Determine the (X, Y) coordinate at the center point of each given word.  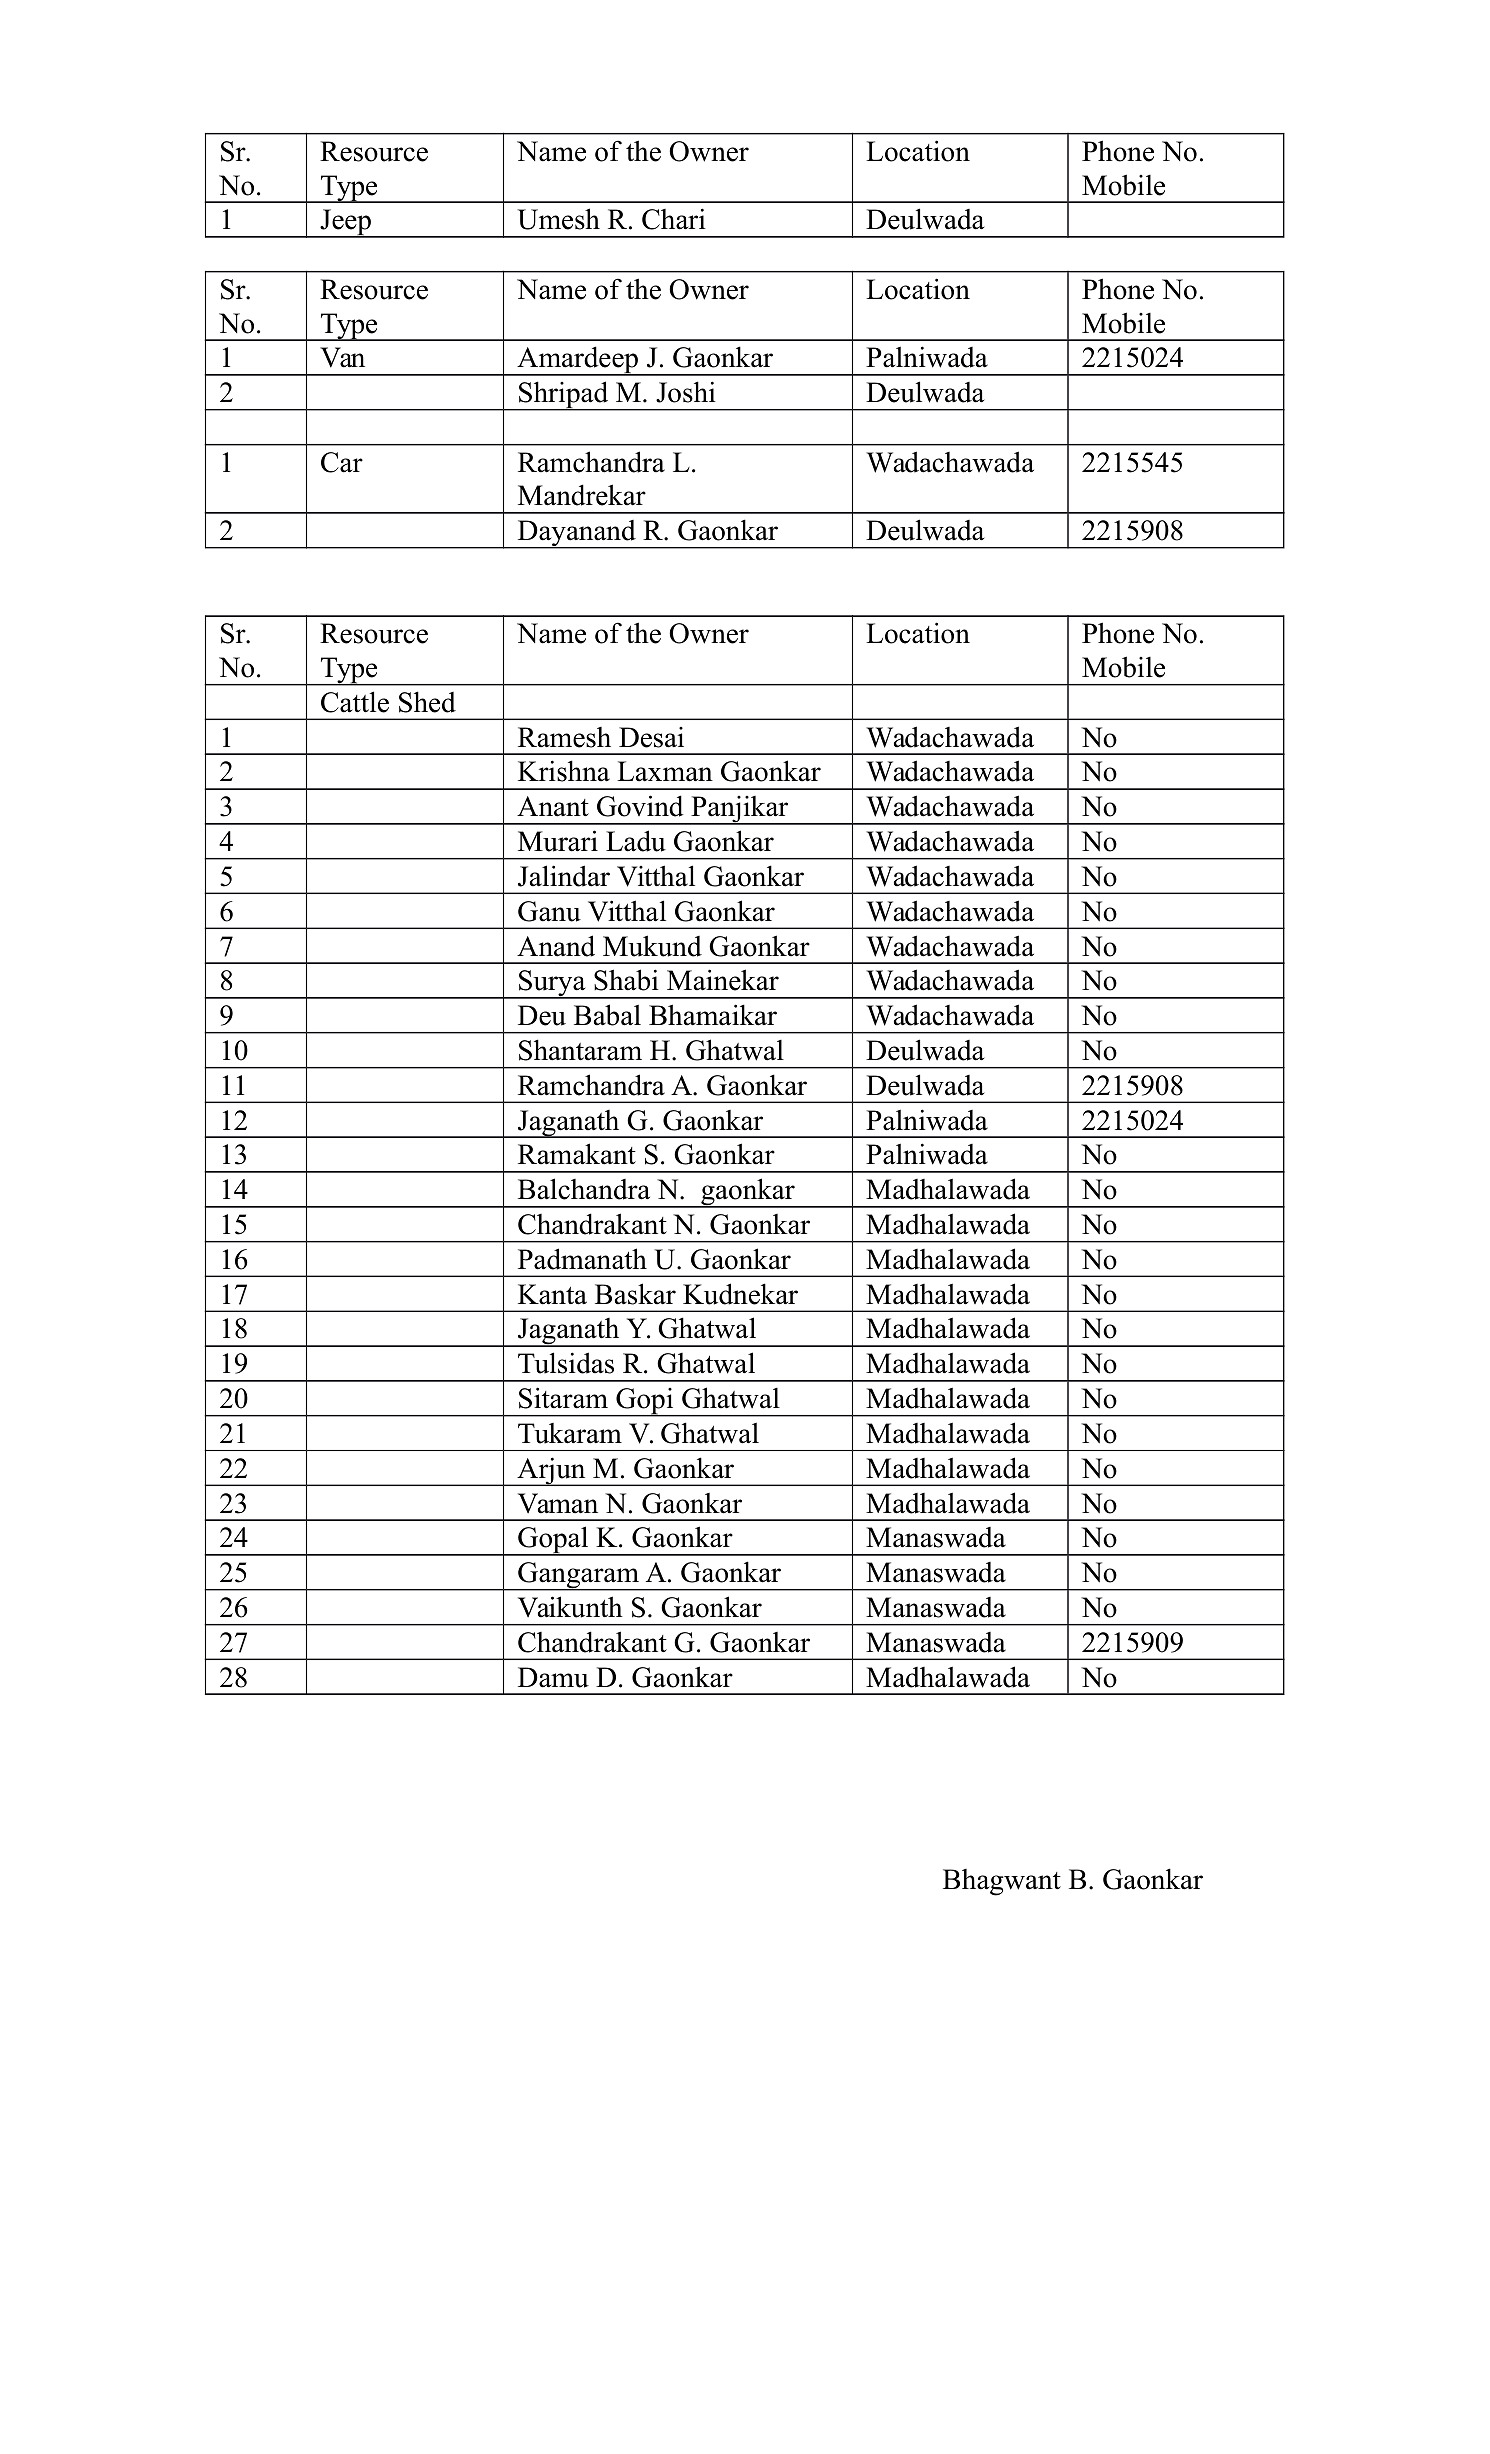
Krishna (564, 771)
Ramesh (564, 737)
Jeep (345, 223)
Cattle (355, 702)
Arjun (551, 1471)
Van (342, 357)
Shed (427, 702)
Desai (651, 737)
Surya (552, 984)
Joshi (686, 392)
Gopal (553, 1541)
